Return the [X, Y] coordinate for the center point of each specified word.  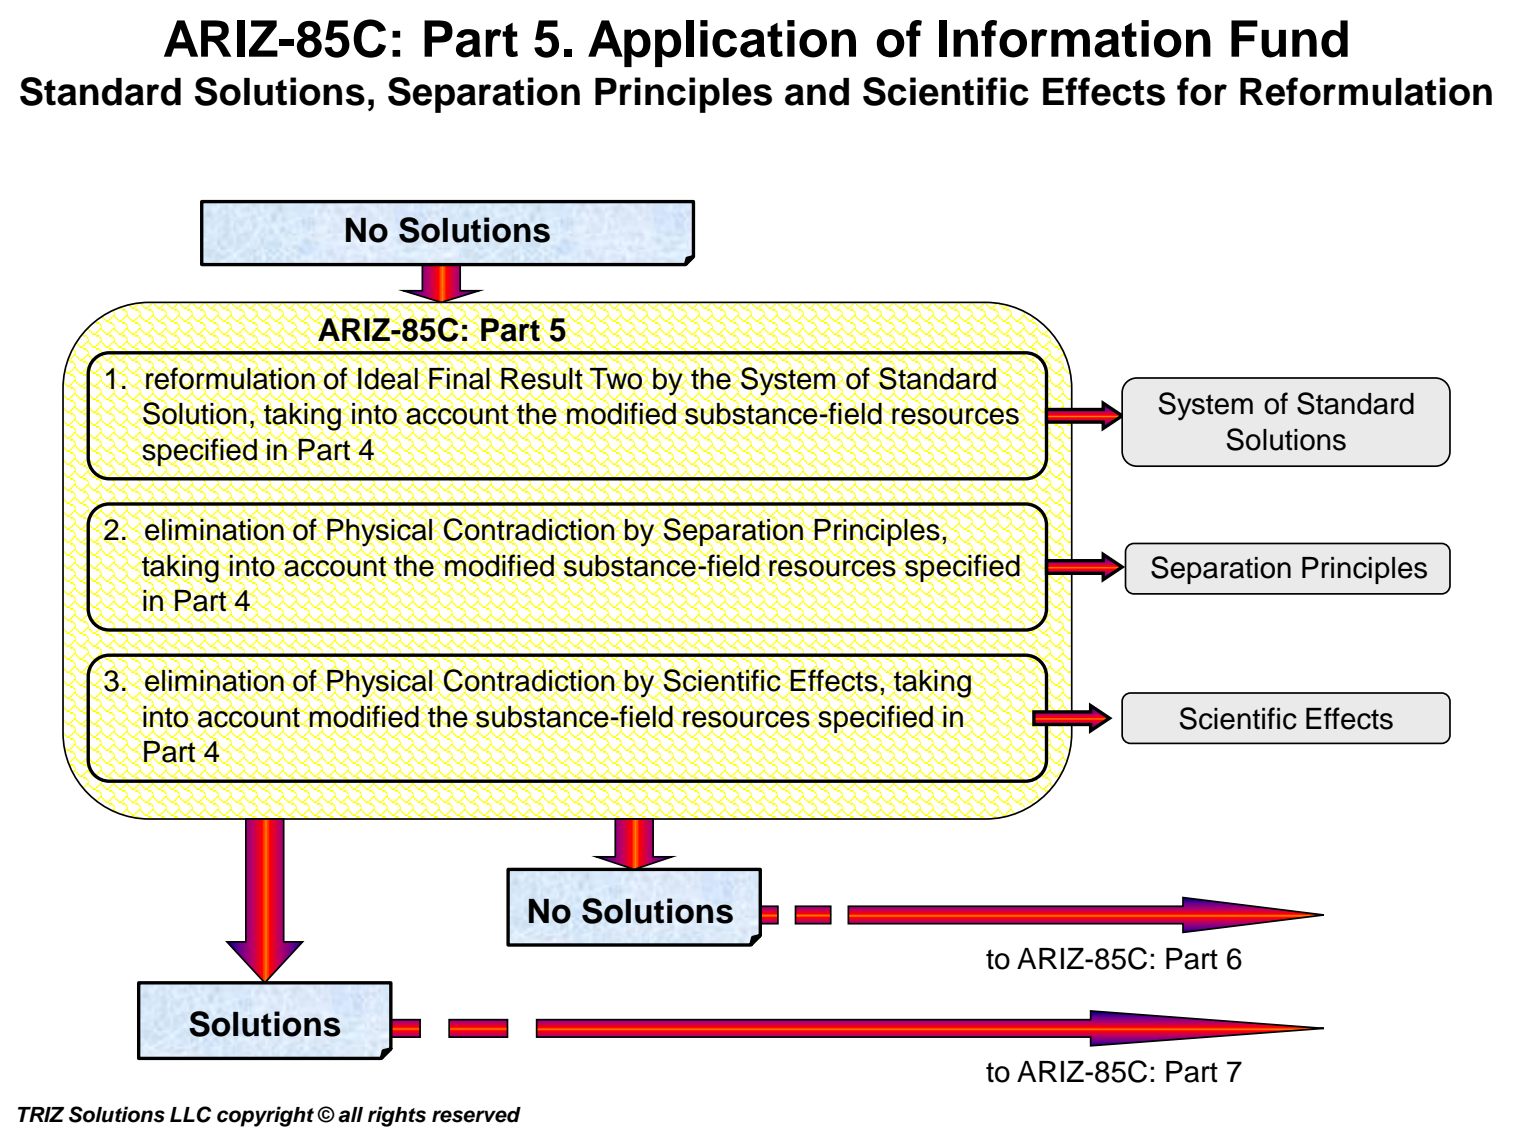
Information [1075, 39]
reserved [476, 1115]
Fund [1289, 39]
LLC [190, 1114]
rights [397, 1116]
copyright [265, 1116]
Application [722, 43]
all [350, 1115]
